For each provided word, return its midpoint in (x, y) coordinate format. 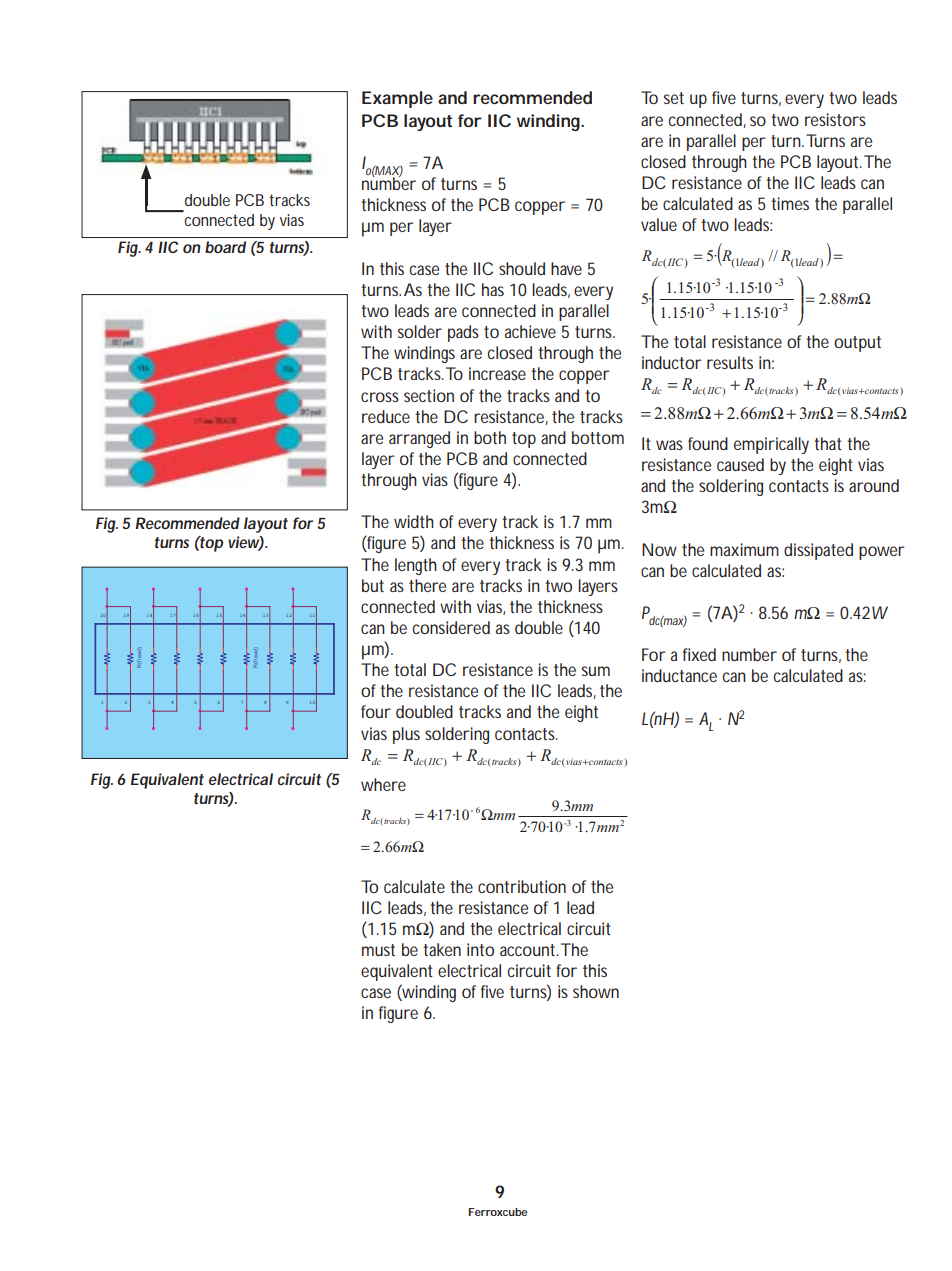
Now (659, 549)
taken (442, 949)
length (416, 566)
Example (397, 99)
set (674, 98)
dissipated (818, 551)
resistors (835, 119)
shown (596, 991)
